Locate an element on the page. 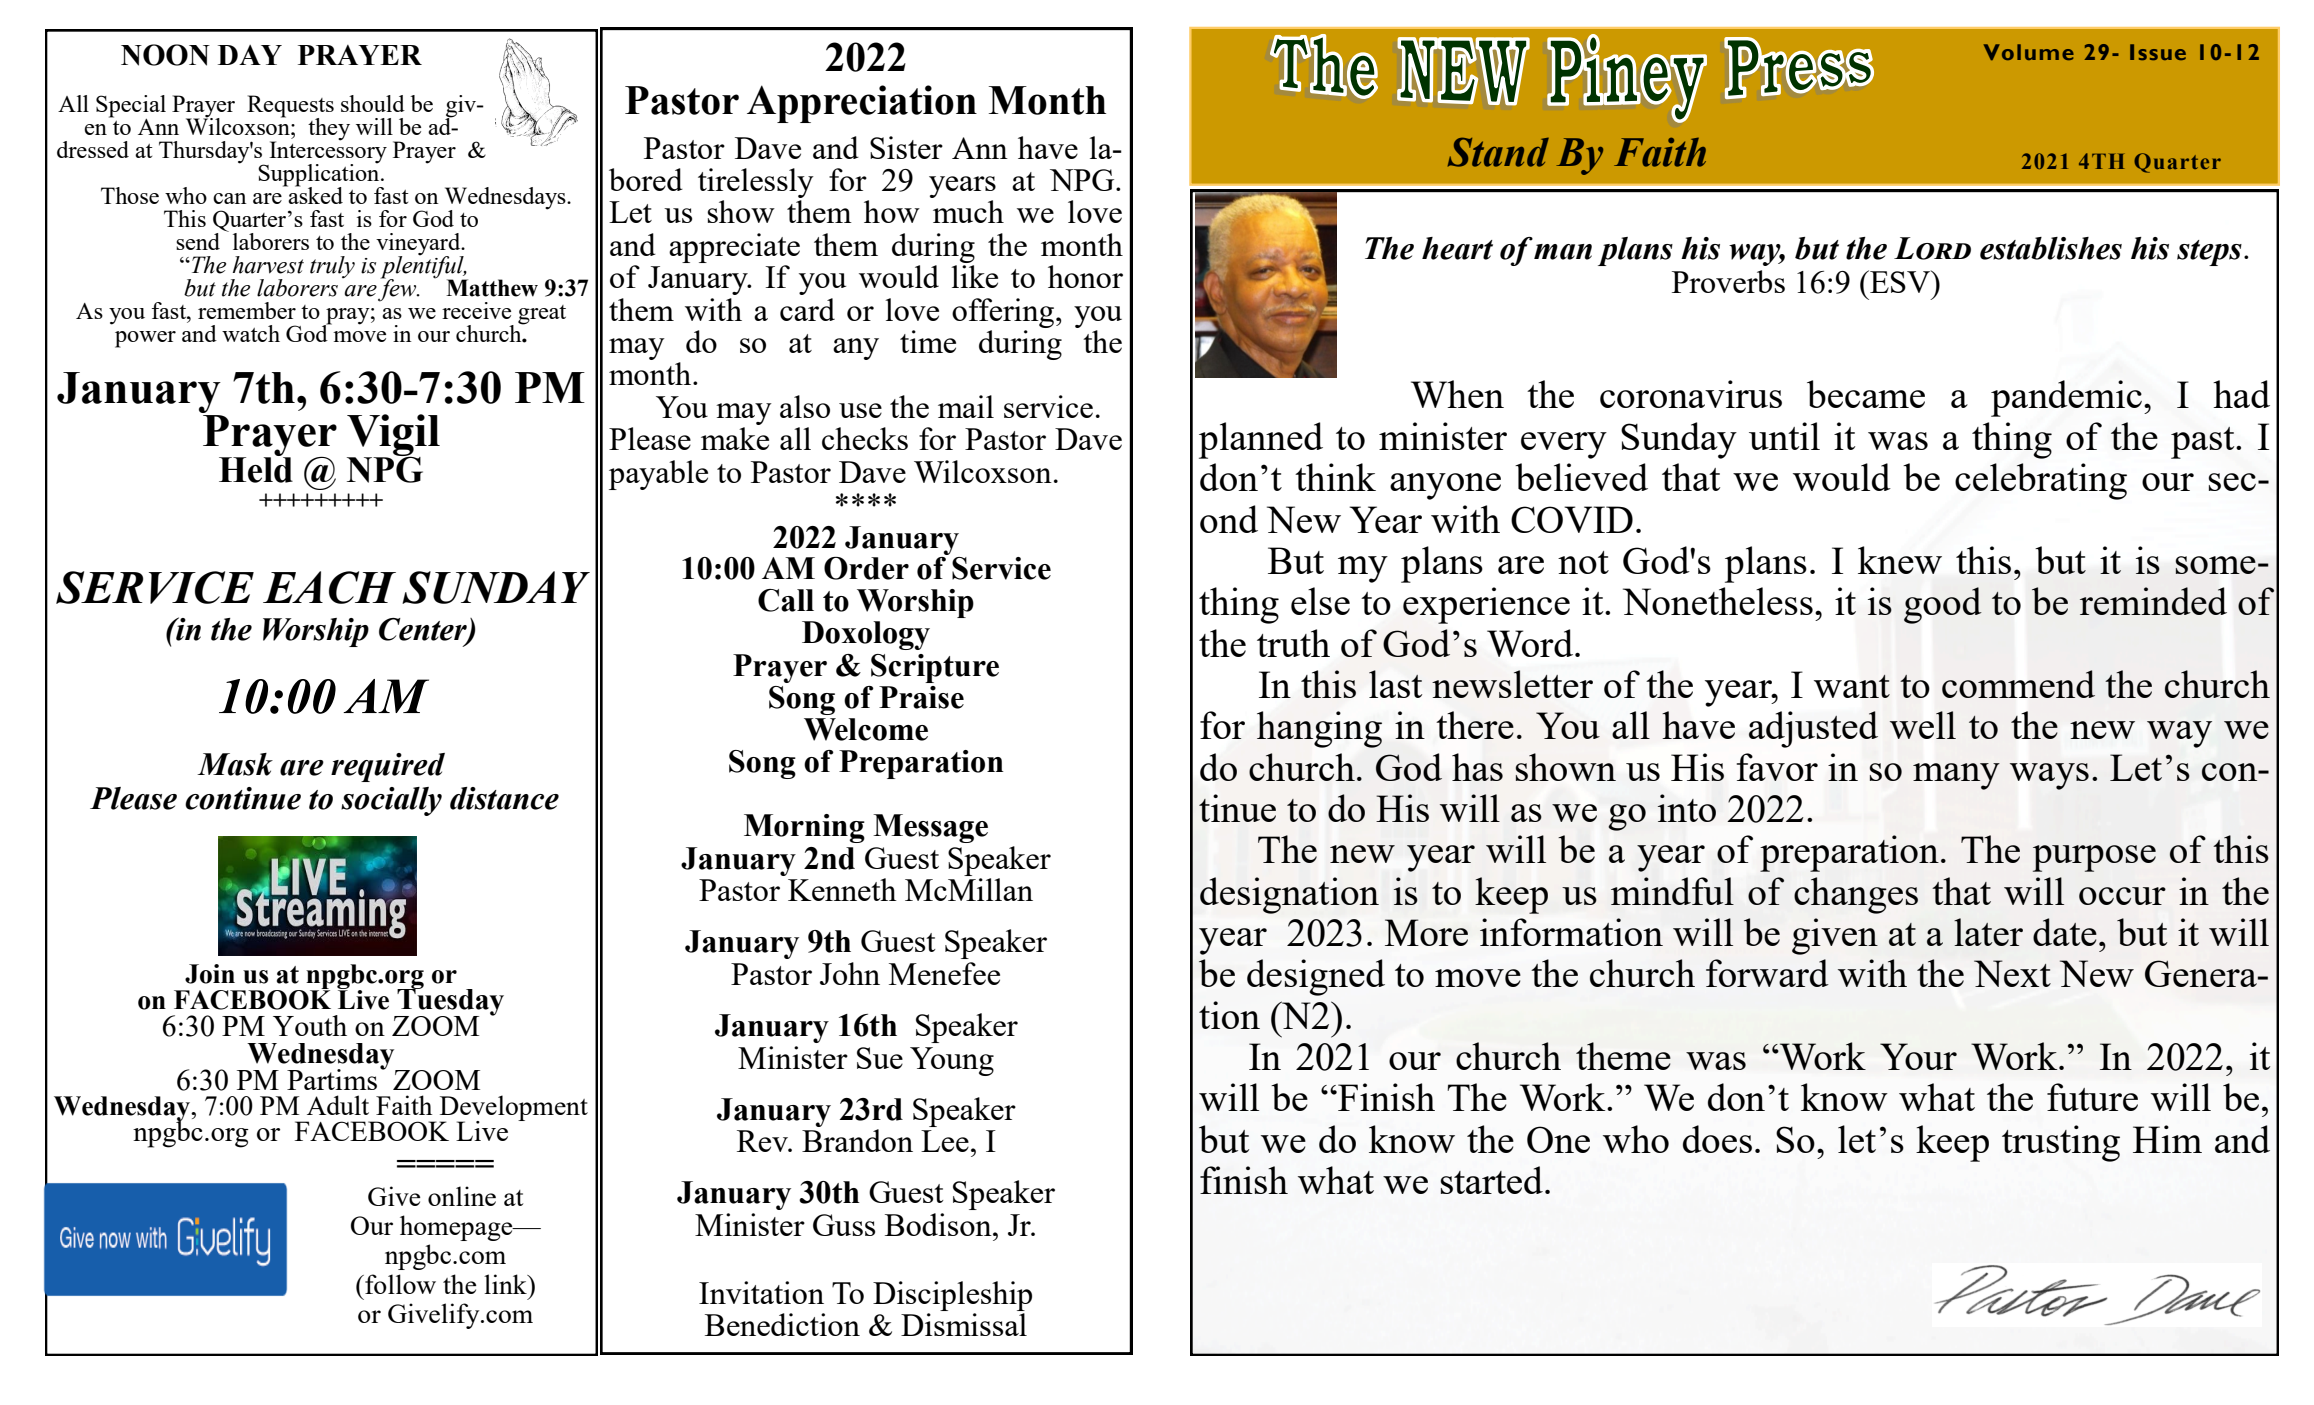 This page has width=2314, height=1405. follow is located at coordinates (399, 1284).
